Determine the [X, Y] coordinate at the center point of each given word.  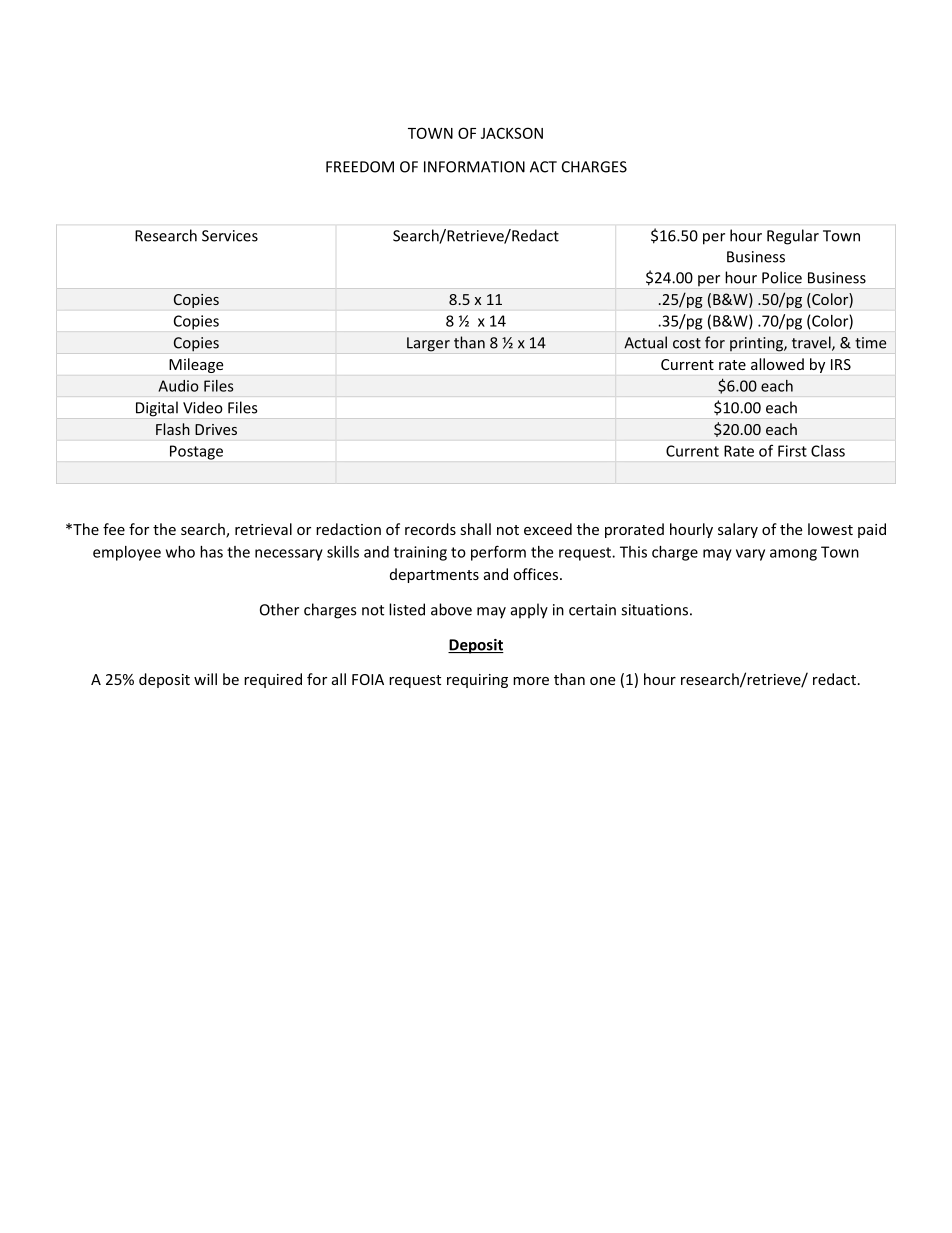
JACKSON [512, 133]
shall [475, 529]
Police [782, 277]
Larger [428, 344]
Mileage [196, 365]
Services [230, 236]
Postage [196, 452]
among [793, 555]
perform [498, 553]
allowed [777, 364]
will [205, 679]
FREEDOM [360, 167]
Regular [793, 237]
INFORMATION [474, 167]
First [792, 451]
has [211, 552]
